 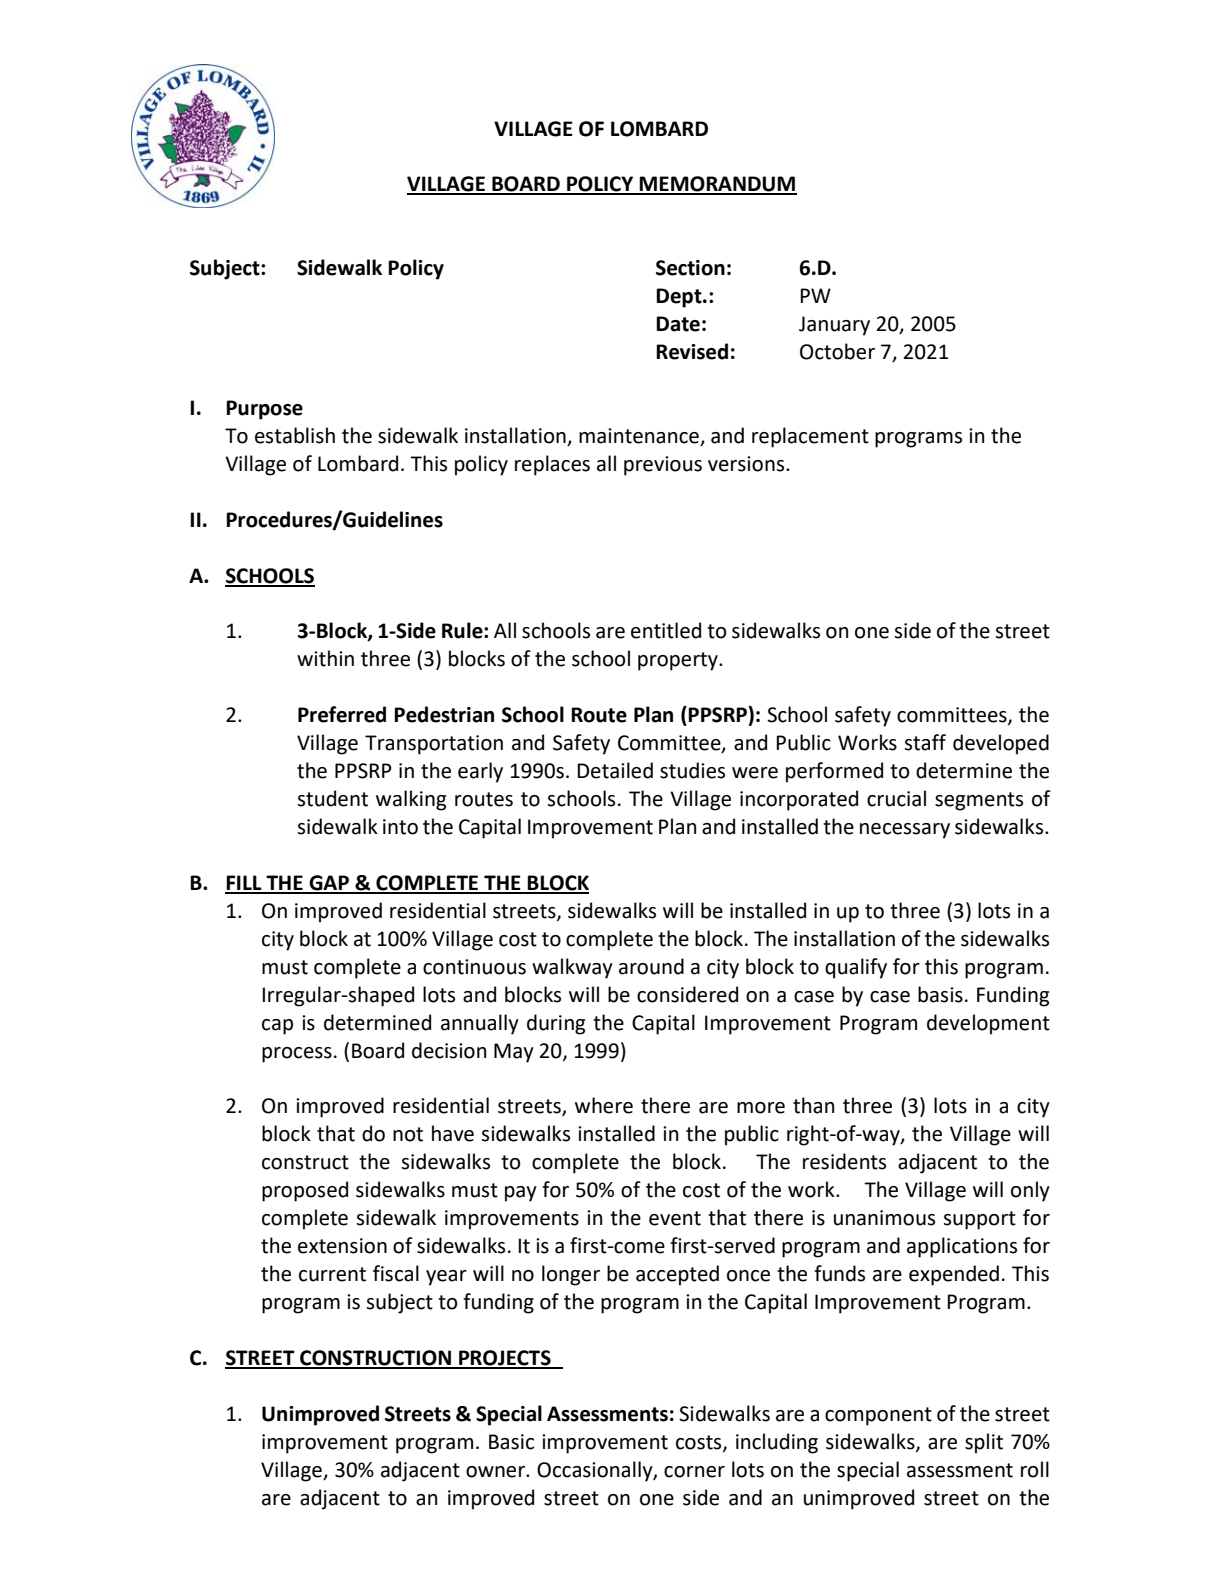 I want to click on Section, so click(x=690, y=268).
